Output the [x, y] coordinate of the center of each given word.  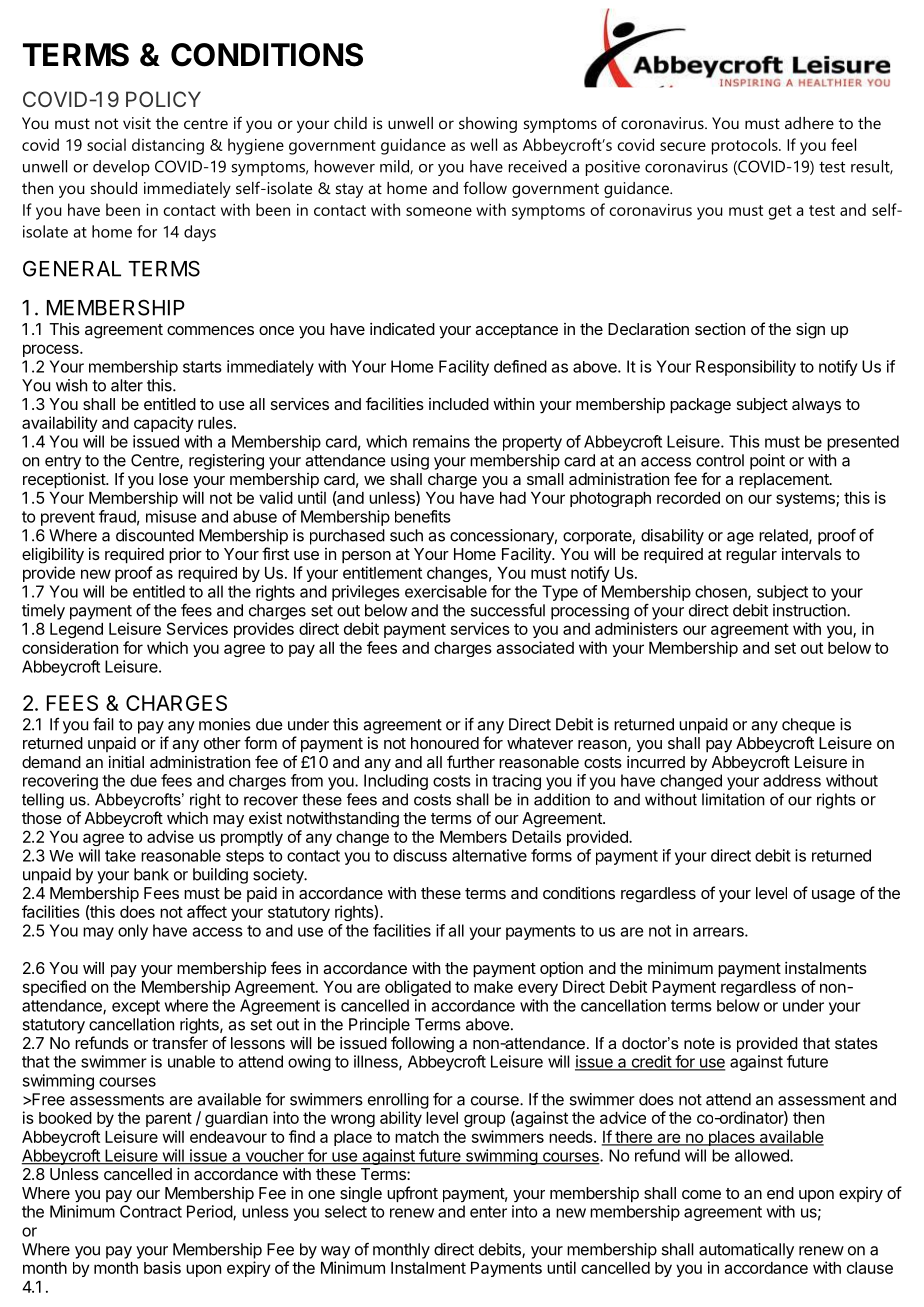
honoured [445, 743]
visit [137, 123]
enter [488, 1212]
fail [103, 724]
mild [395, 167]
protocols [746, 146]
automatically [746, 1251]
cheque [808, 726]
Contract [151, 1211]
